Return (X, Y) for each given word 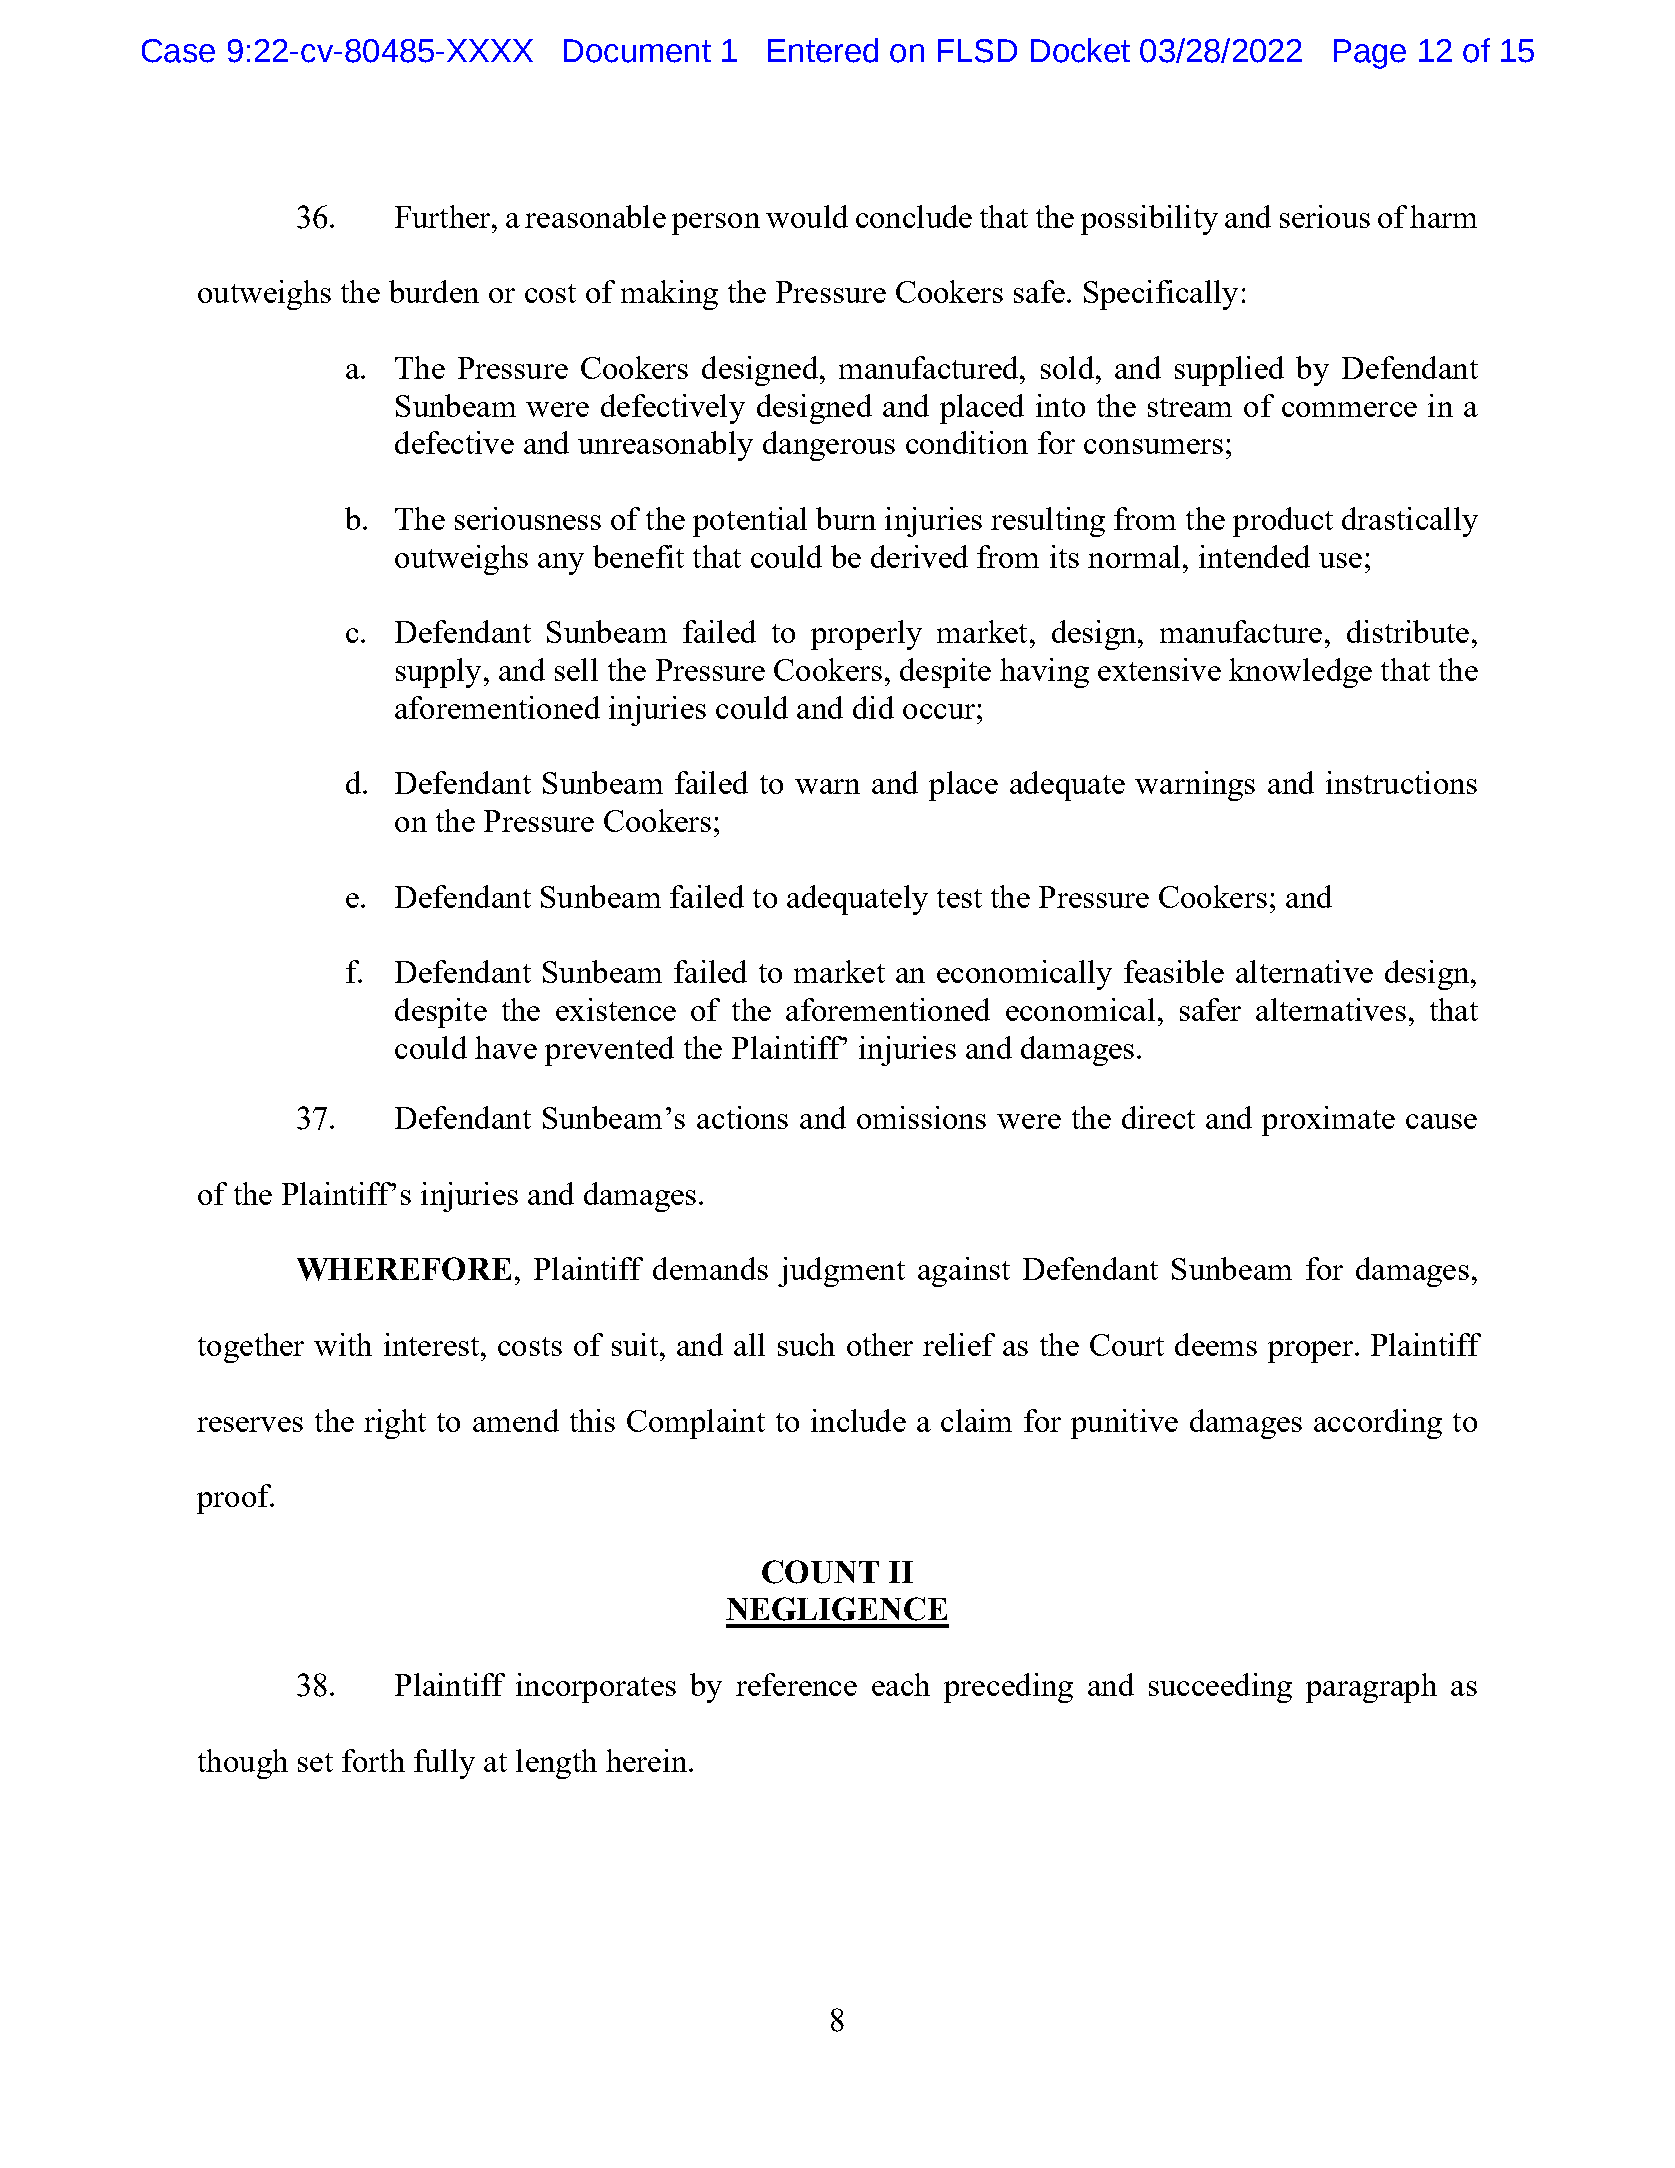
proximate (1328, 1121)
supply (438, 673)
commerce (1349, 409)
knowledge (1300, 673)
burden (434, 291)
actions (742, 1117)
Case (178, 51)
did (873, 707)
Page (1370, 54)
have (506, 1047)
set (315, 1762)
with (343, 1344)
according (1378, 1424)
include (858, 1420)
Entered (823, 50)
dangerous (829, 446)
